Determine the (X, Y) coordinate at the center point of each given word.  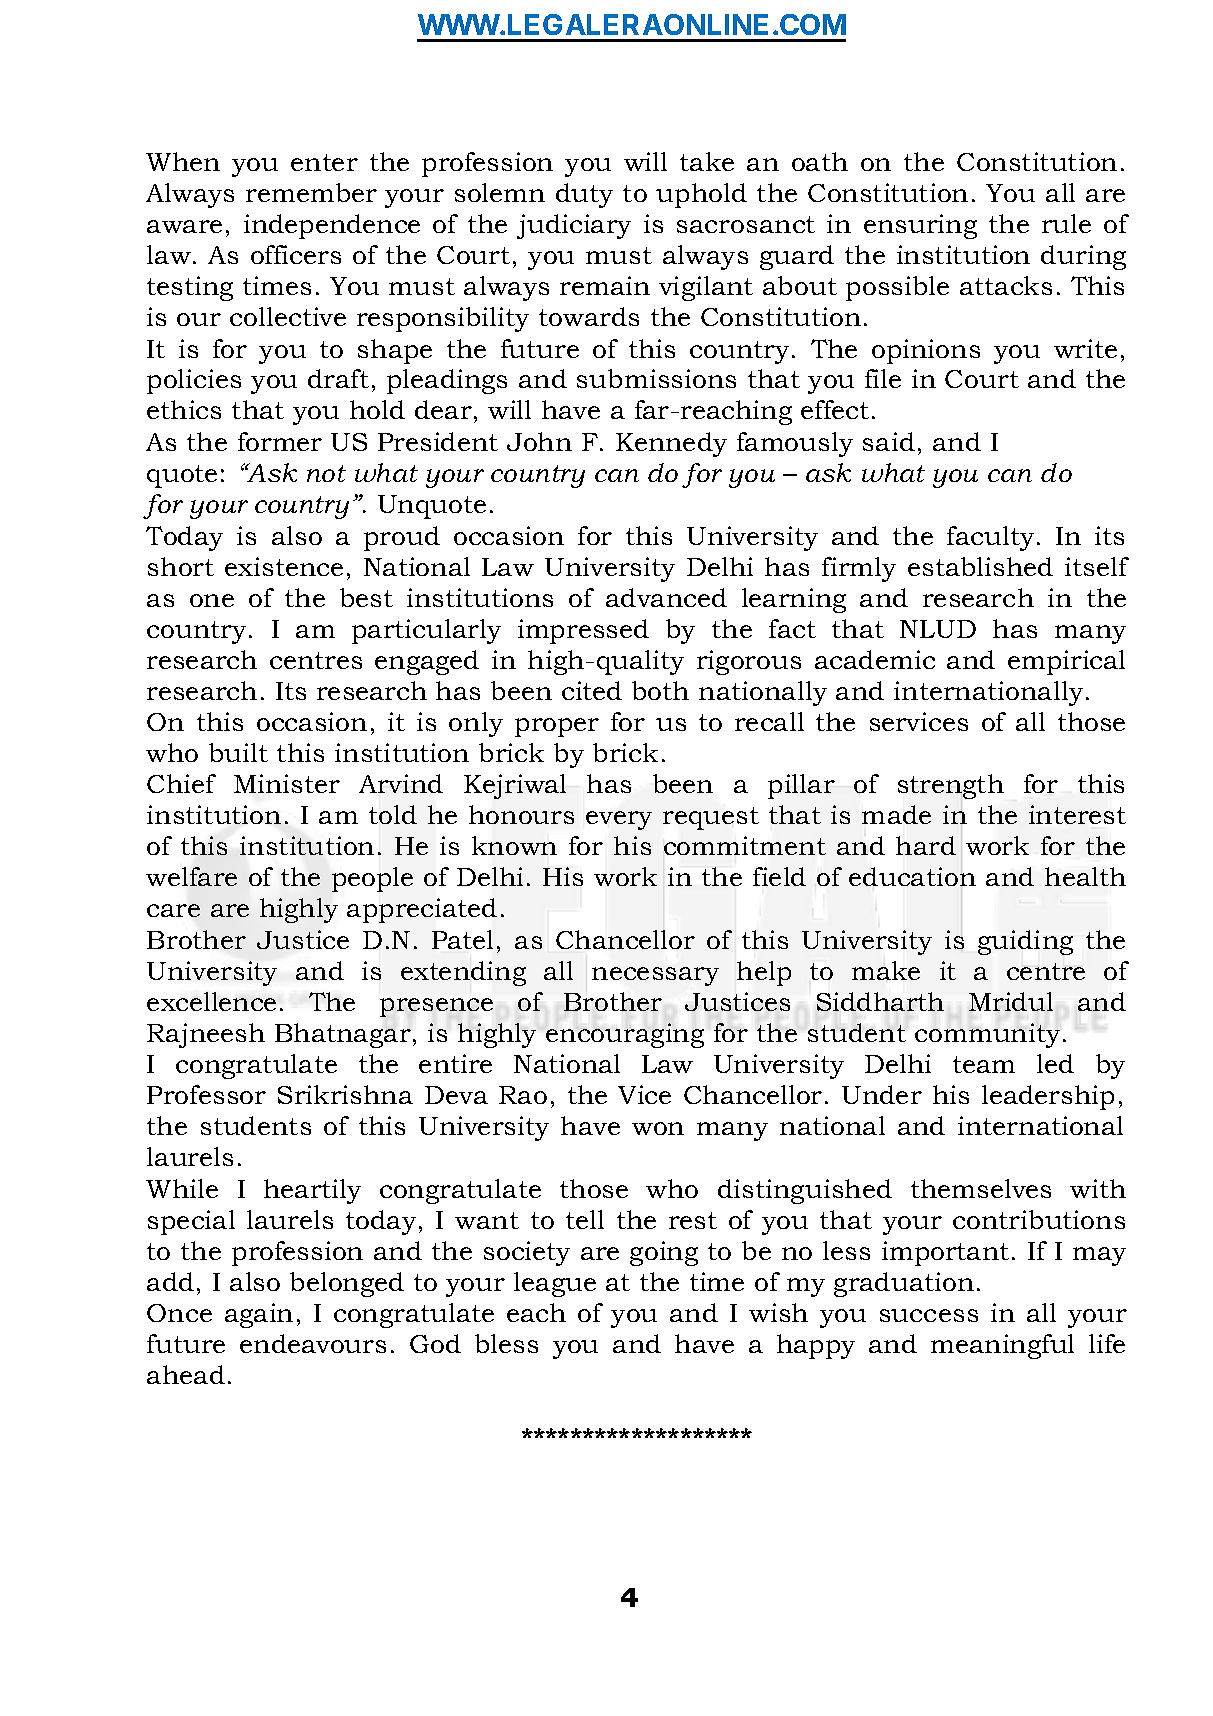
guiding (1025, 942)
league (555, 1284)
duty (584, 195)
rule (1066, 223)
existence (284, 566)
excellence (211, 1001)
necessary (655, 976)
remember (311, 192)
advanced (666, 597)
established (980, 566)
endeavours (313, 1343)
